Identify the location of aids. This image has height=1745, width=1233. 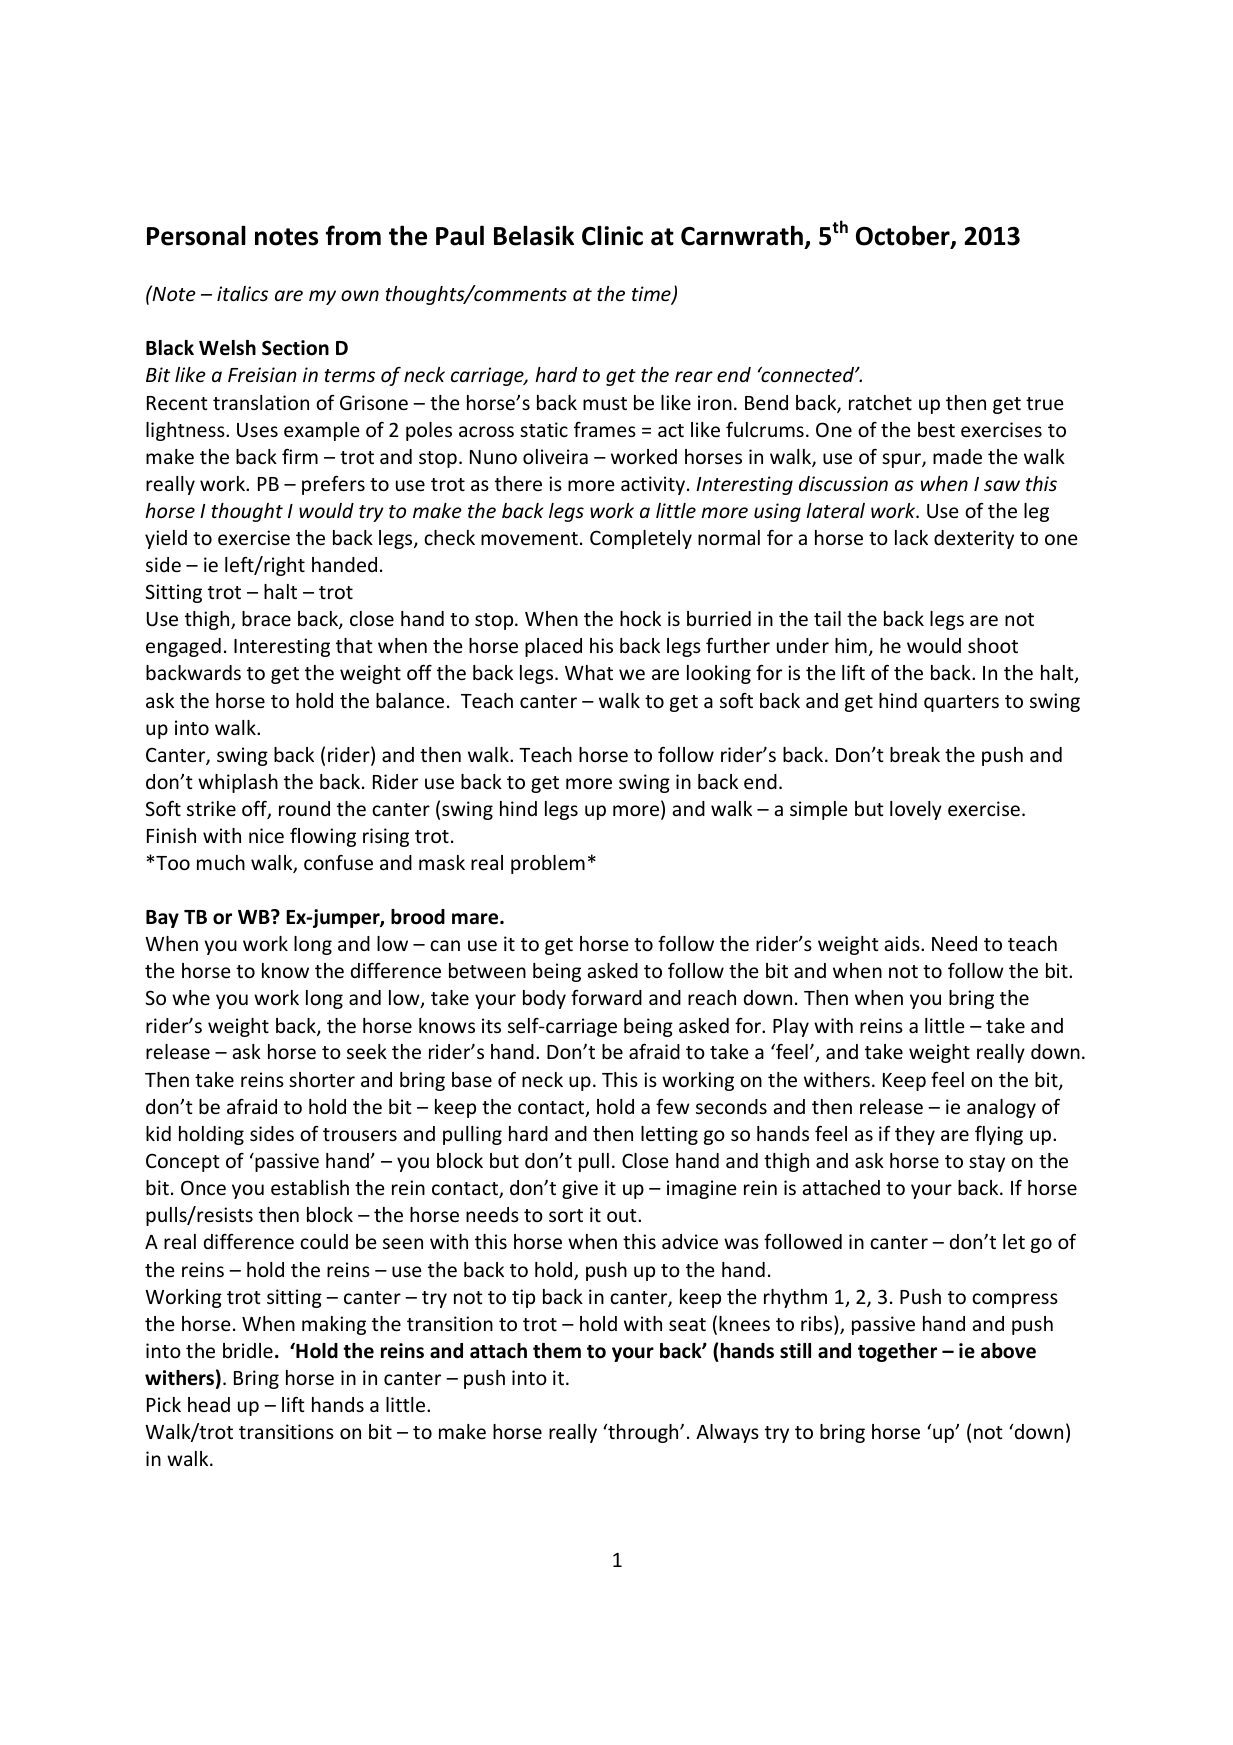
(903, 943).
